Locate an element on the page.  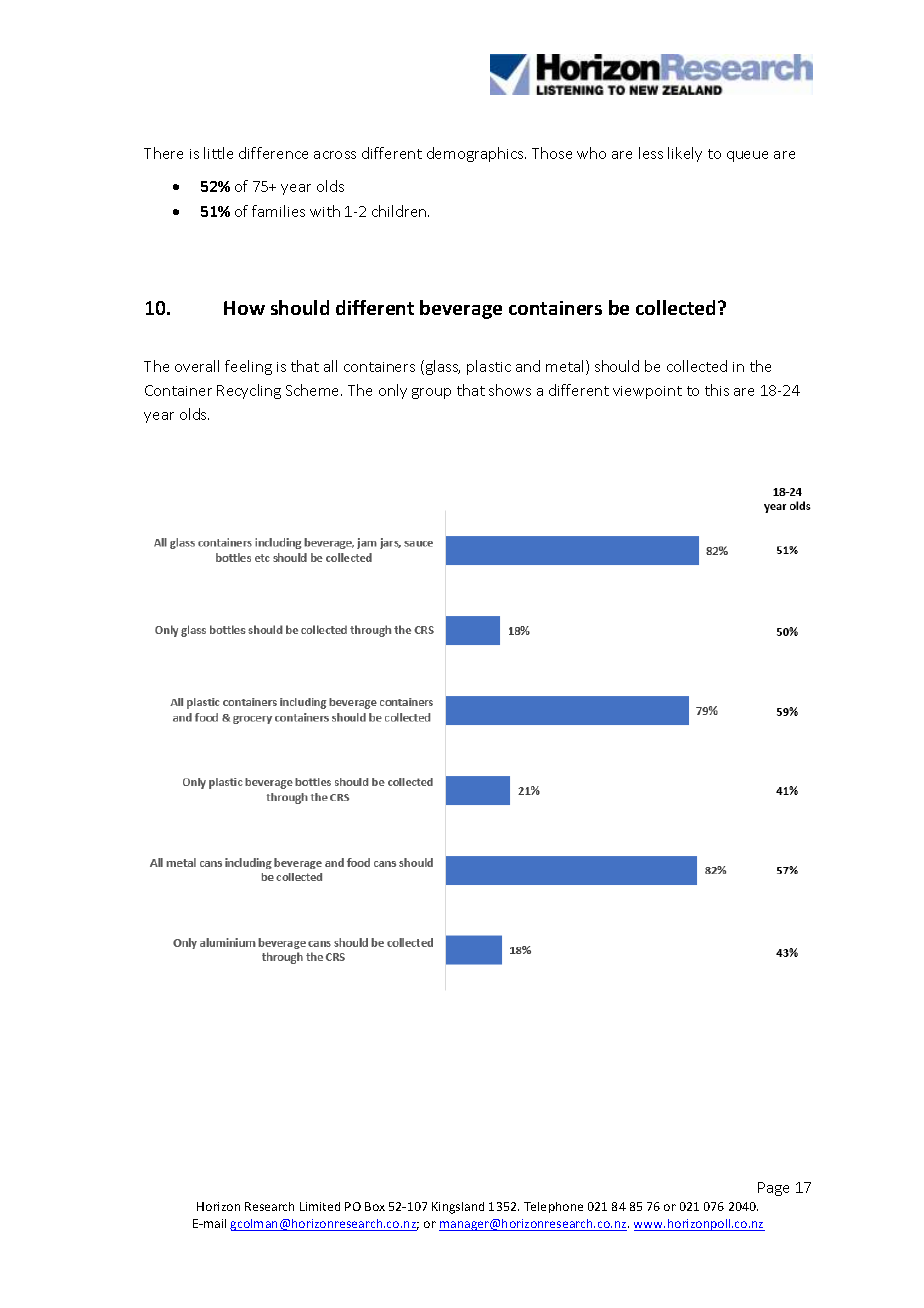
demographics is located at coordinates (476, 154).
